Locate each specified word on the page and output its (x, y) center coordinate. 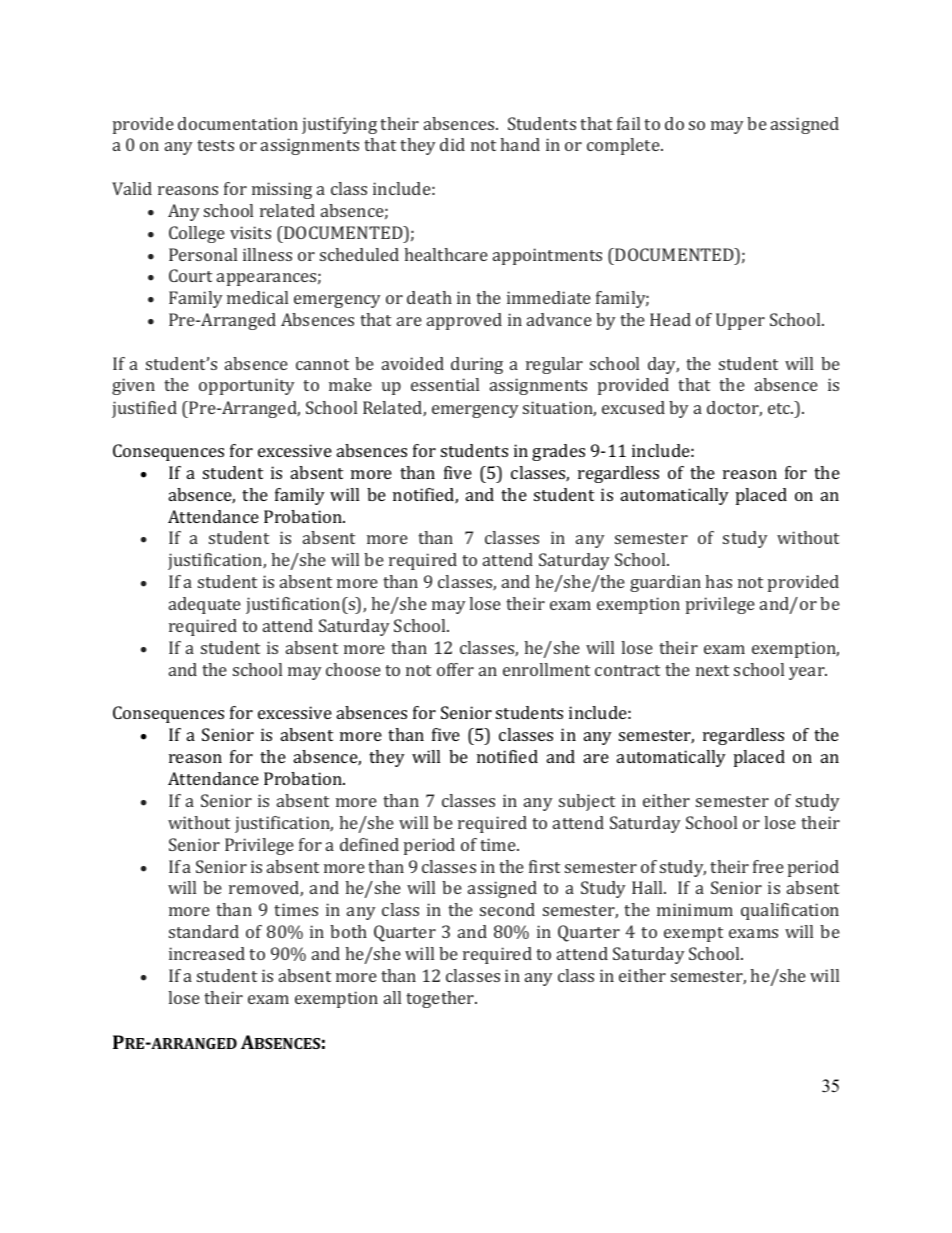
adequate (205, 605)
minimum (695, 909)
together (441, 999)
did (452, 144)
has (718, 581)
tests (215, 145)
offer (455, 669)
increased (207, 953)
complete (624, 146)
